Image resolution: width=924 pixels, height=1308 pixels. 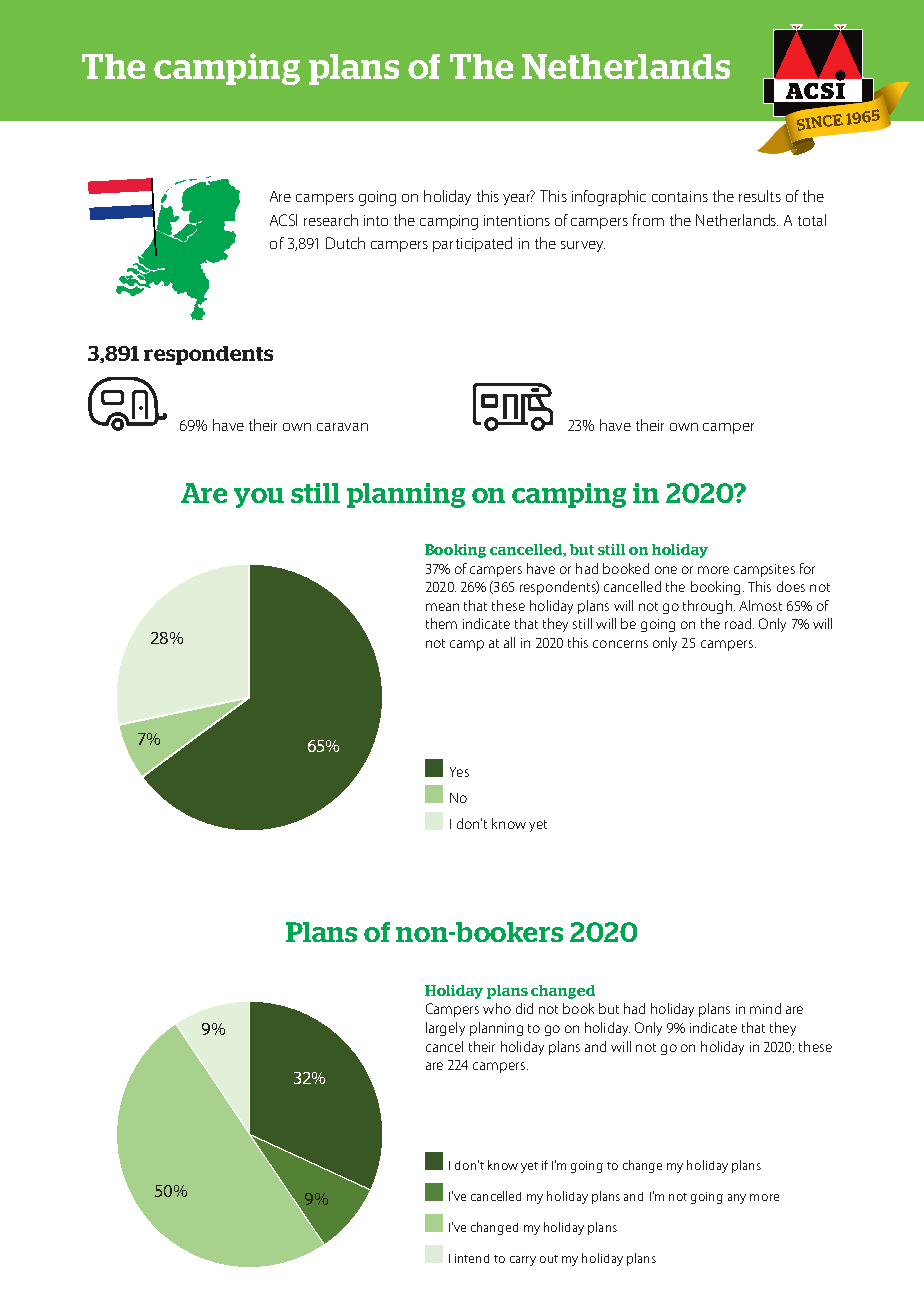 I want to click on Yes, so click(x=459, y=772).
